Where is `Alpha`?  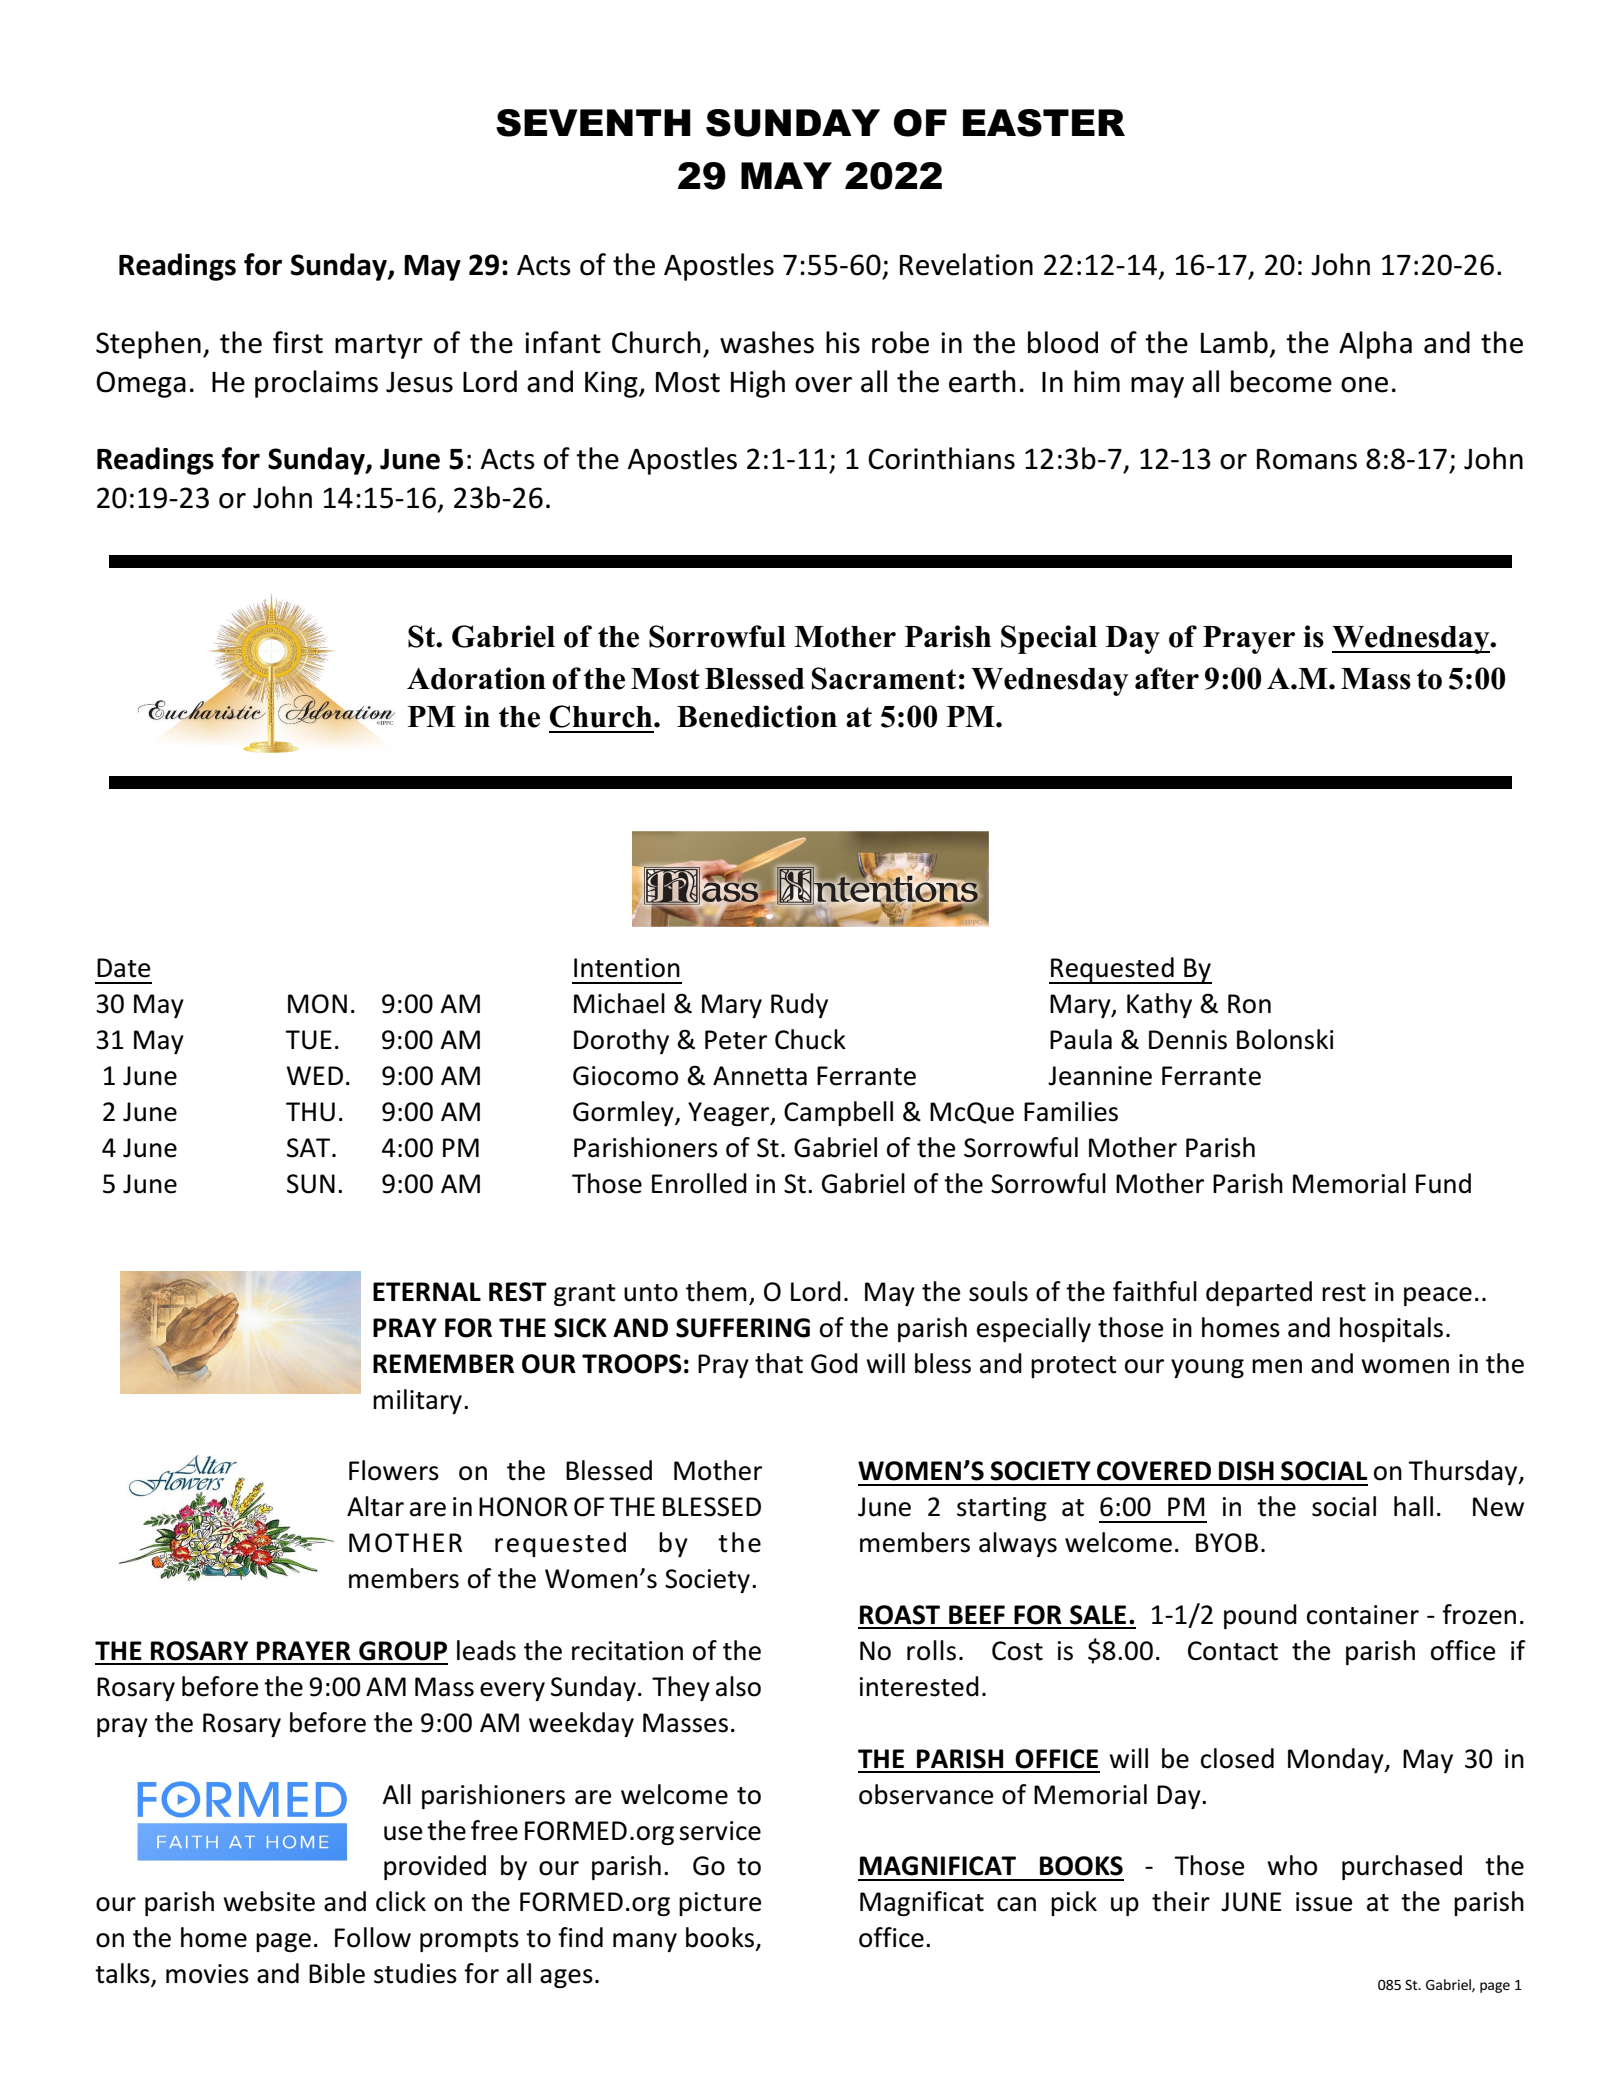
Alpha is located at coordinates (1375, 345).
